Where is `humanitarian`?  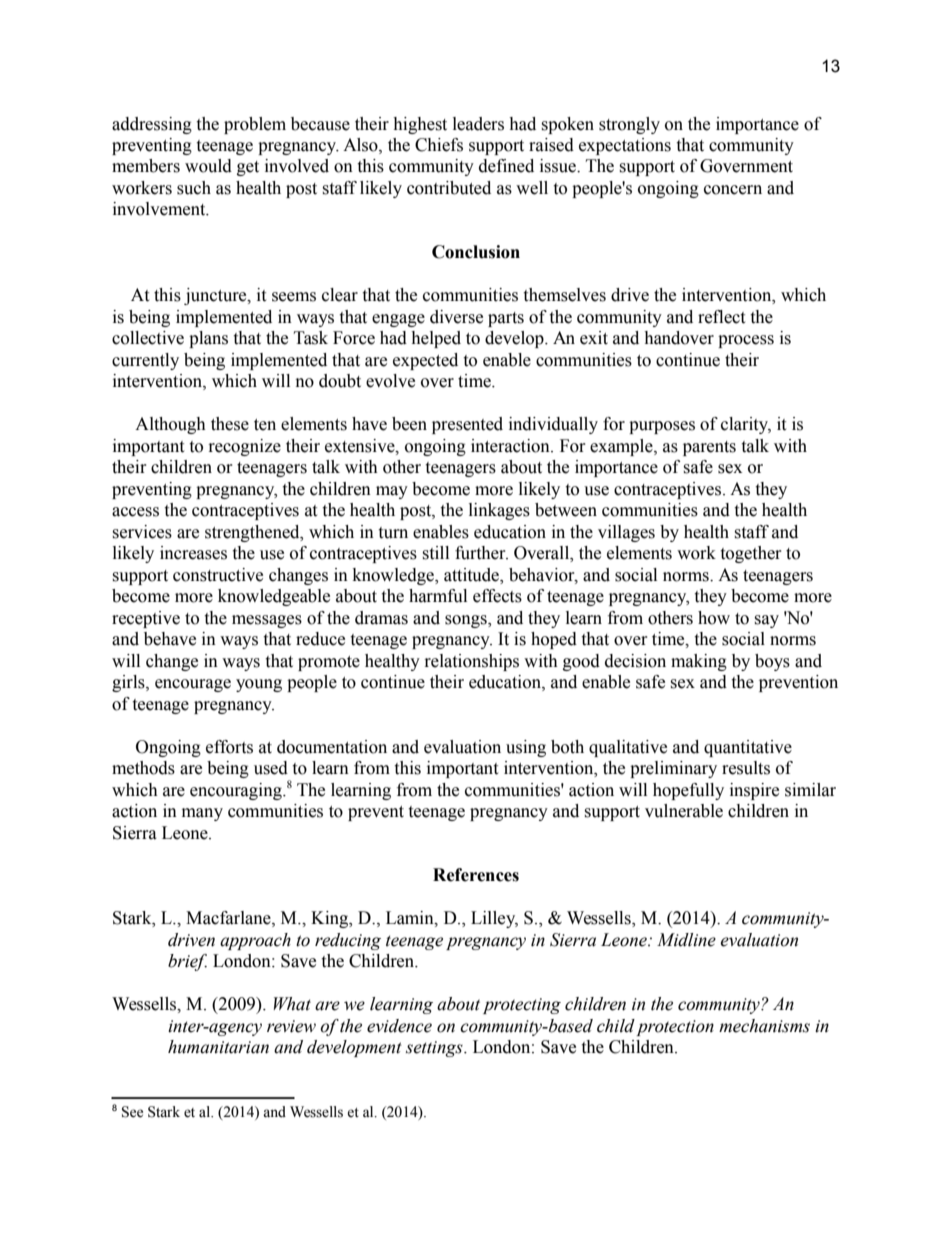
humanitarian is located at coordinates (218, 1047).
